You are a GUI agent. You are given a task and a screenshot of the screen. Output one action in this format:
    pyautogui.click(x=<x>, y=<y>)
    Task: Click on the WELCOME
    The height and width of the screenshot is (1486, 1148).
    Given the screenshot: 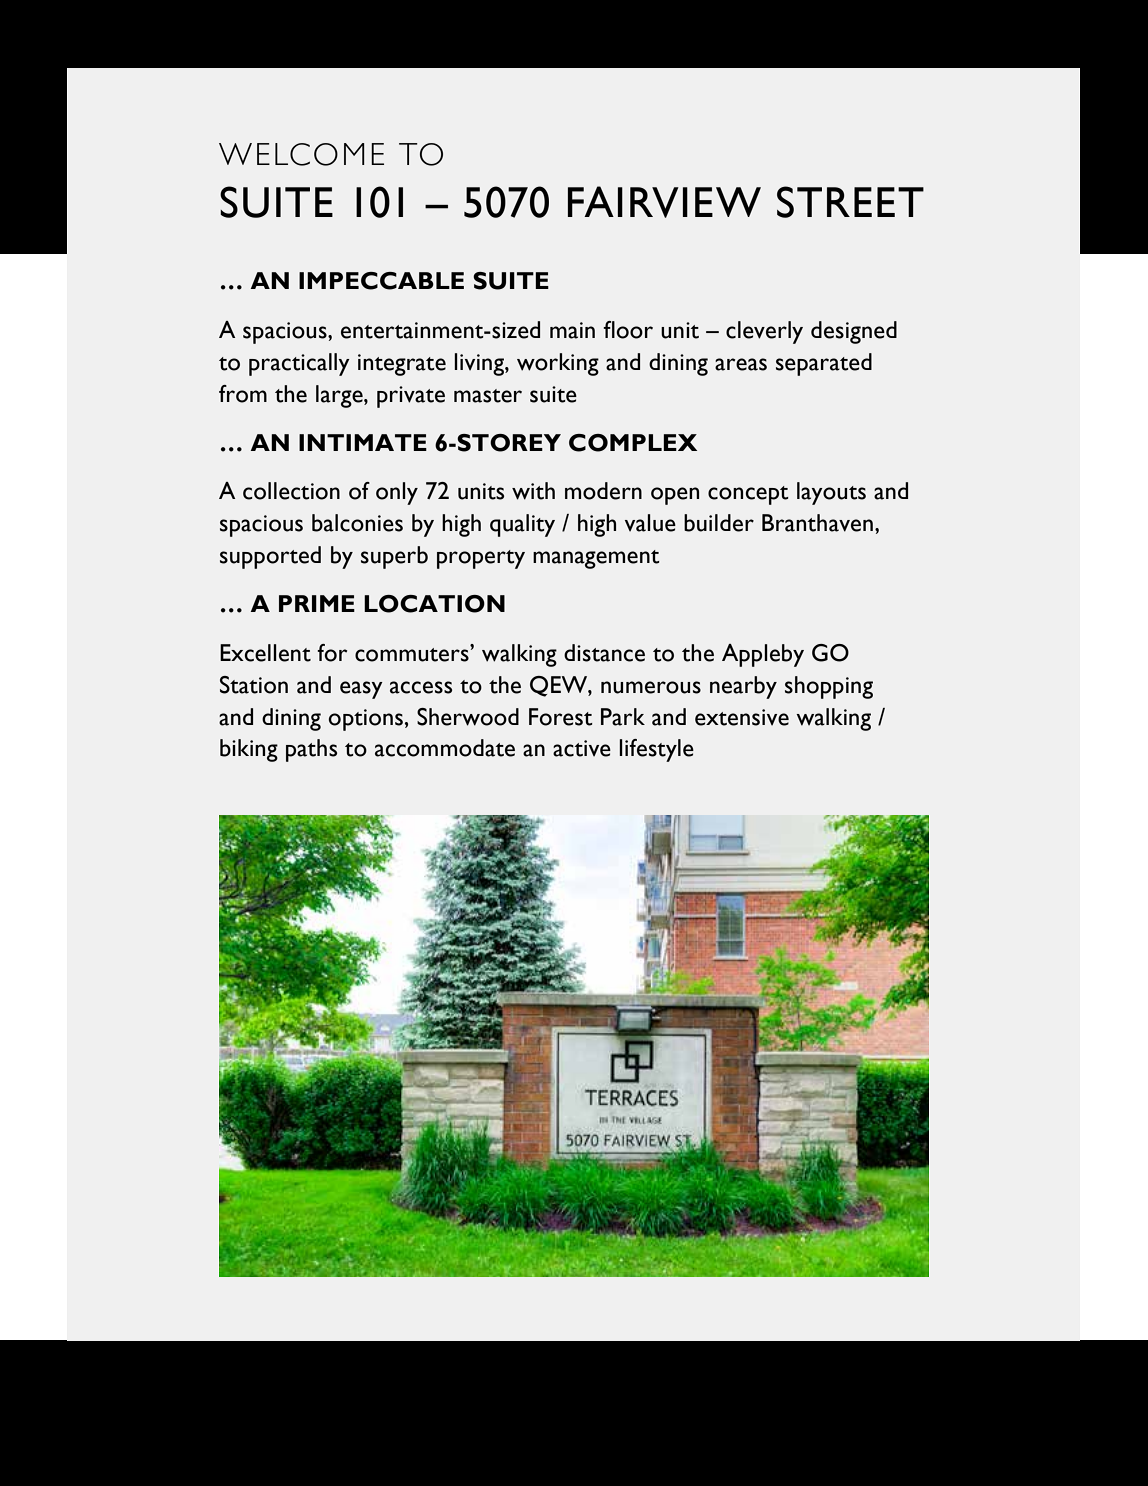 What is the action you would take?
    pyautogui.click(x=301, y=154)
